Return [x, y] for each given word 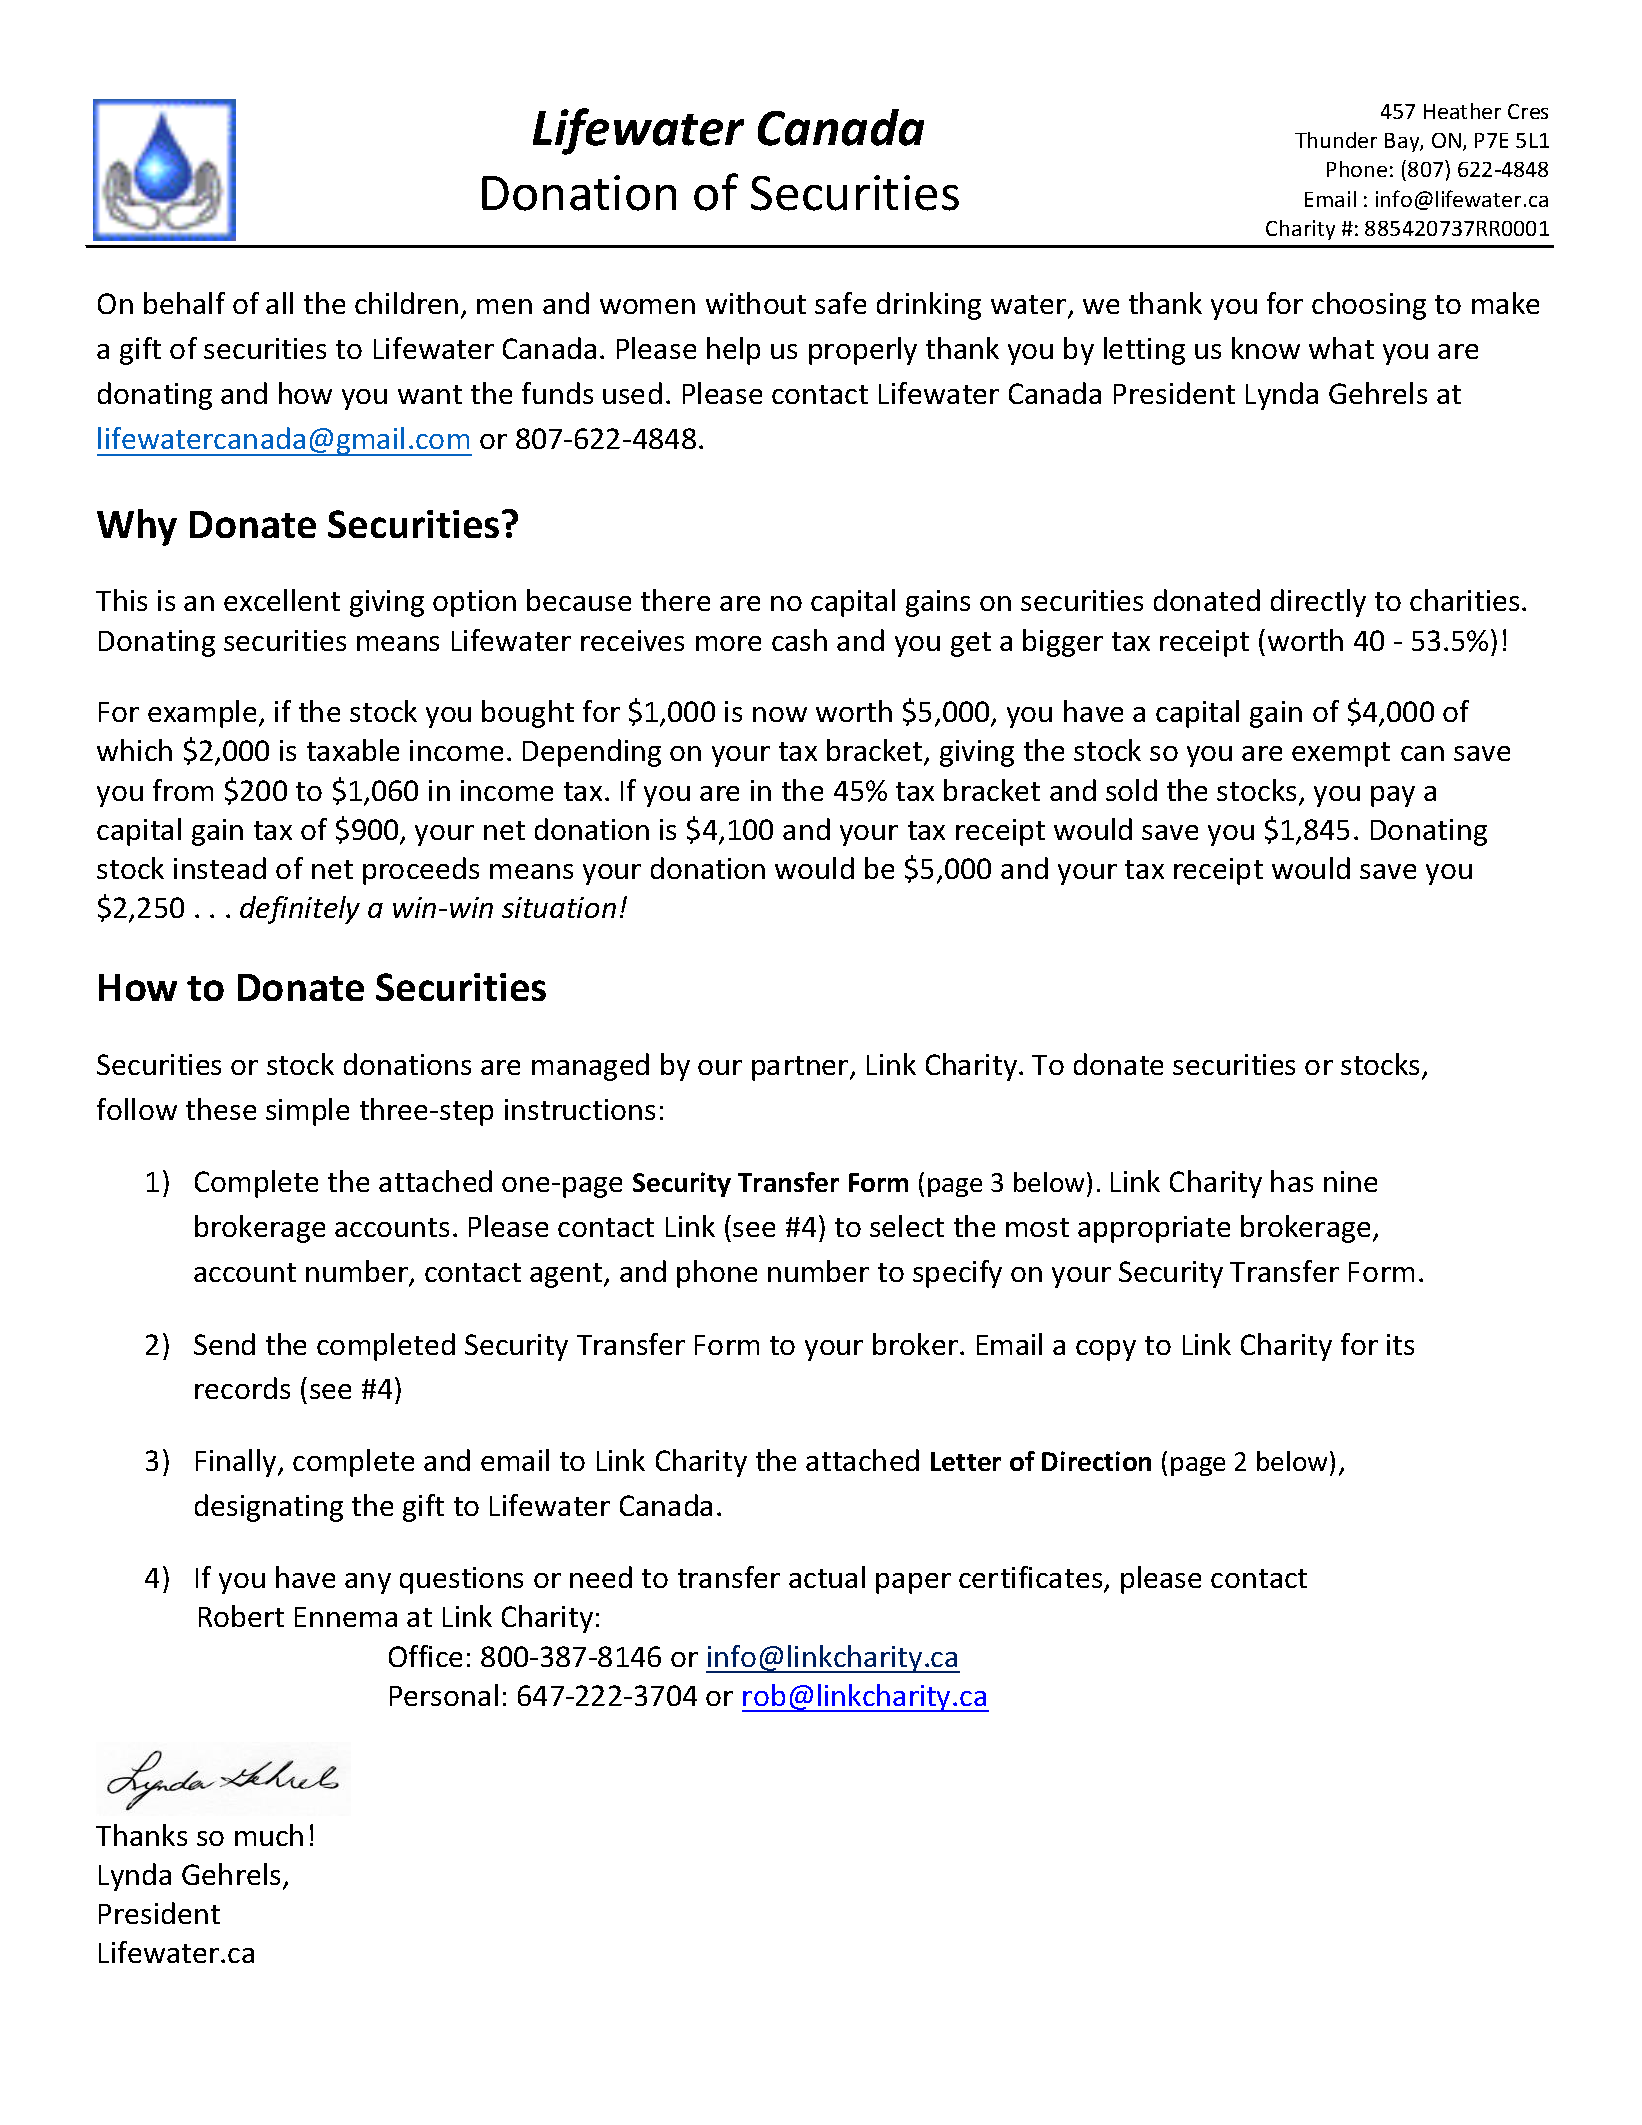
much [269, 1835]
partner [801, 1068]
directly [1318, 603]
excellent [282, 600]
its [1400, 1344]
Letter [966, 1461]
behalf [184, 303]
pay [1393, 796]
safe [840, 303]
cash [799, 640]
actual [827, 1577]
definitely [300, 910]
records [242, 1388]
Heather [1462, 111]
